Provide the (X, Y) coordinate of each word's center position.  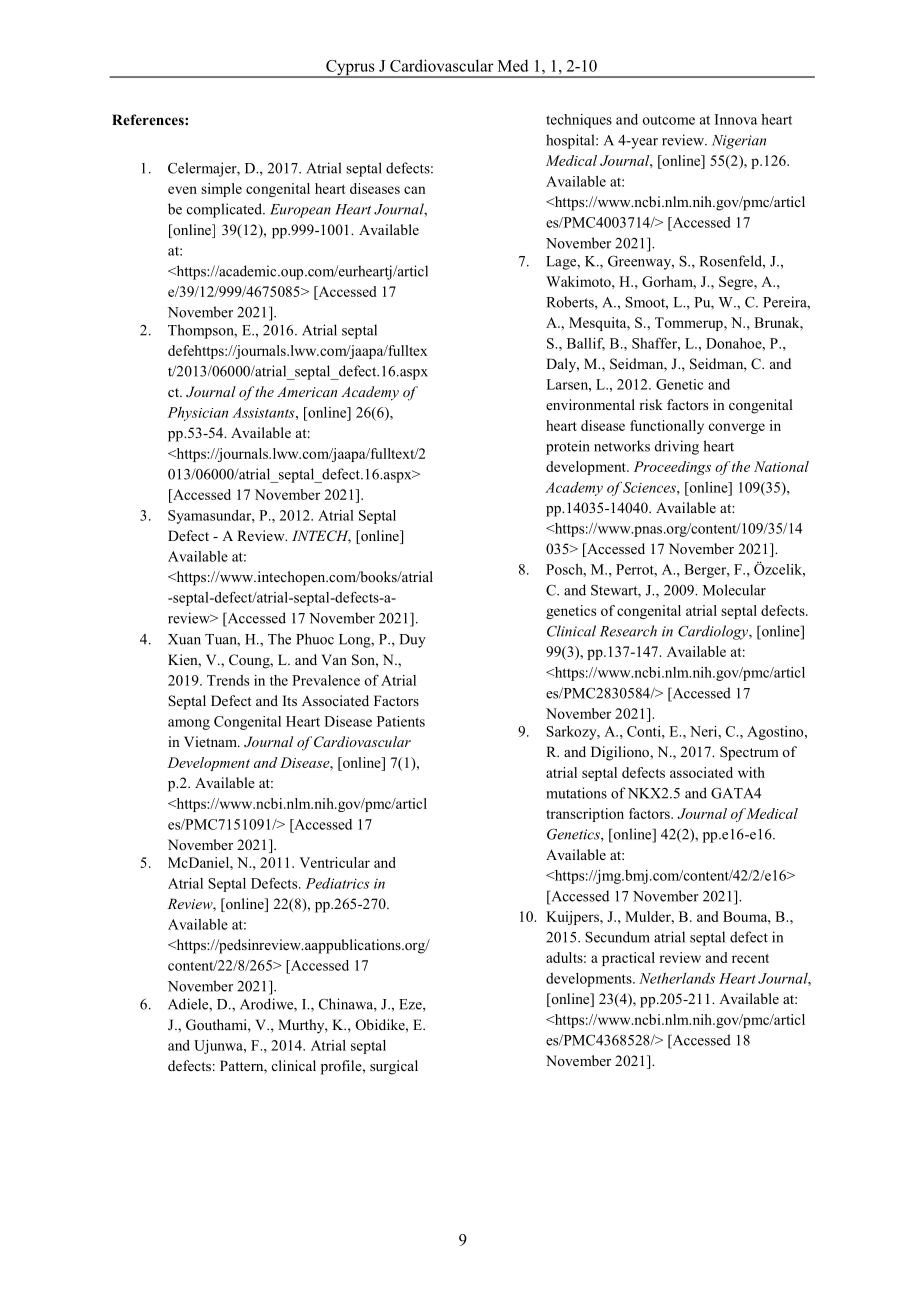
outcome (669, 120)
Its (290, 700)
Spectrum (749, 753)
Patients (401, 721)
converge (737, 428)
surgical (394, 1067)
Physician (198, 414)
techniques (579, 121)
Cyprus (350, 69)
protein (568, 447)
